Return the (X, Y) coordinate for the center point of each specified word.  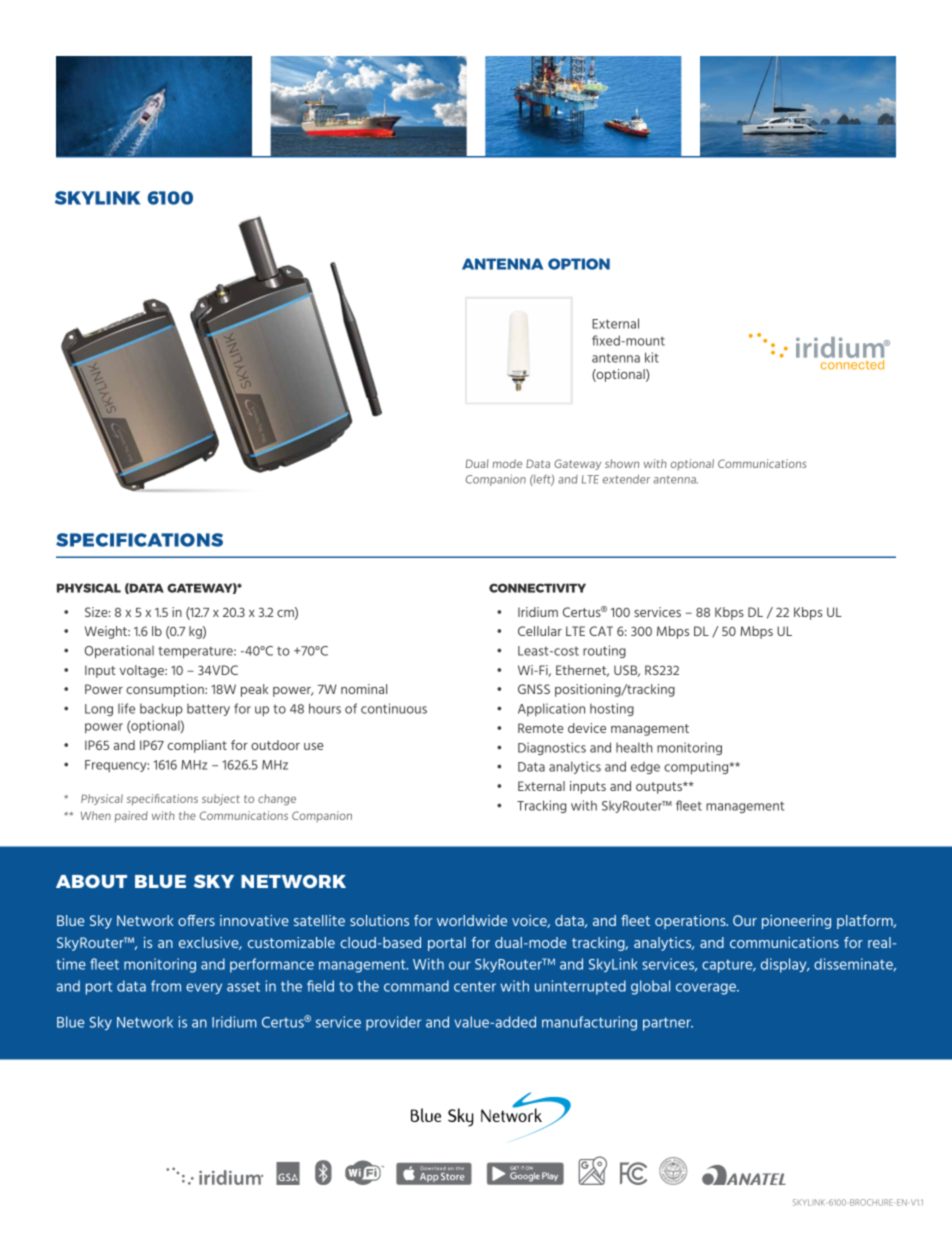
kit (652, 357)
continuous (394, 708)
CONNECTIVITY (537, 588)
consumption (166, 690)
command (416, 986)
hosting (612, 709)
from (166, 986)
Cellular (540, 631)
